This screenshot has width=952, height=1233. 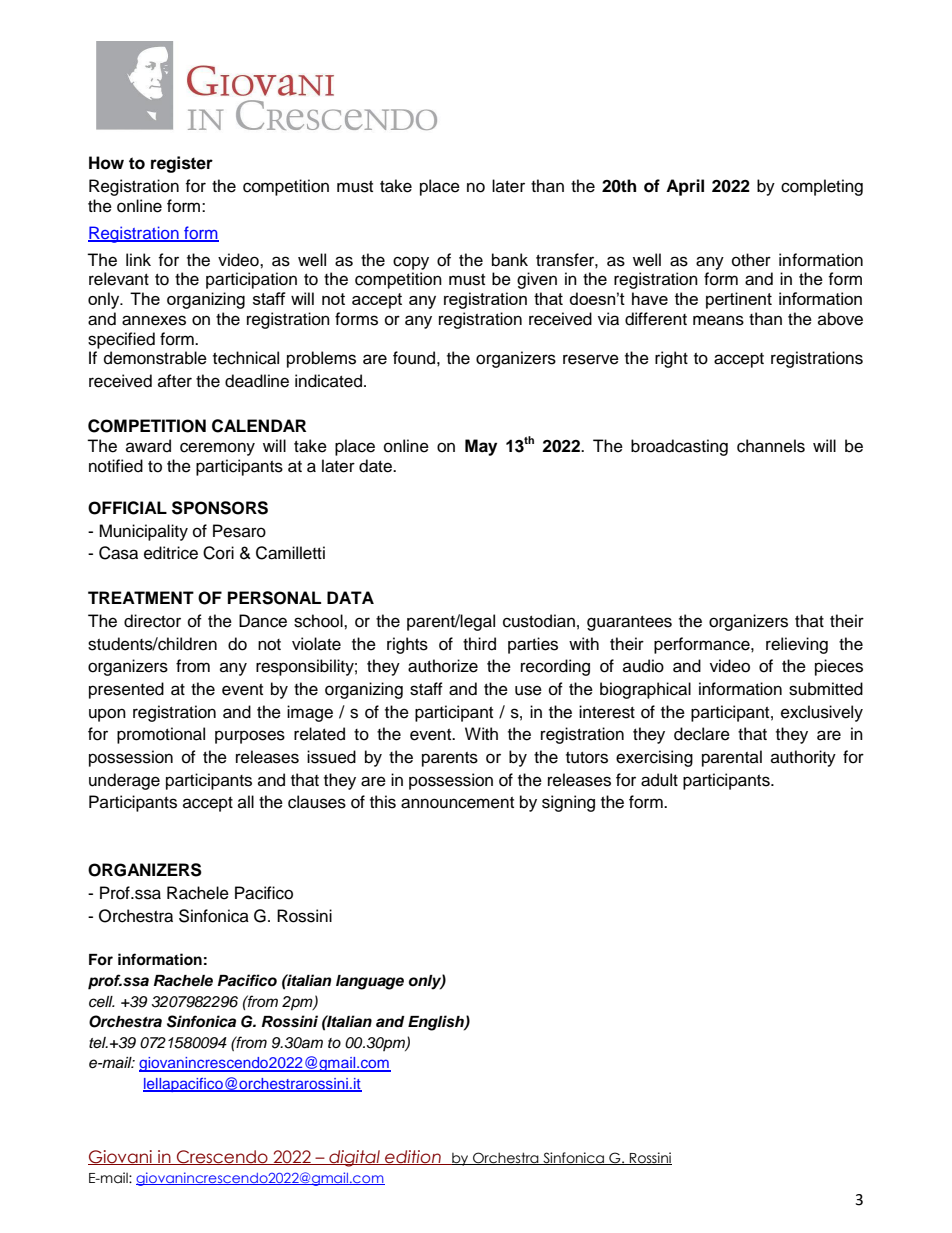 What do you see at coordinates (354, 1158) in the screenshot?
I see `digital` at bounding box center [354, 1158].
